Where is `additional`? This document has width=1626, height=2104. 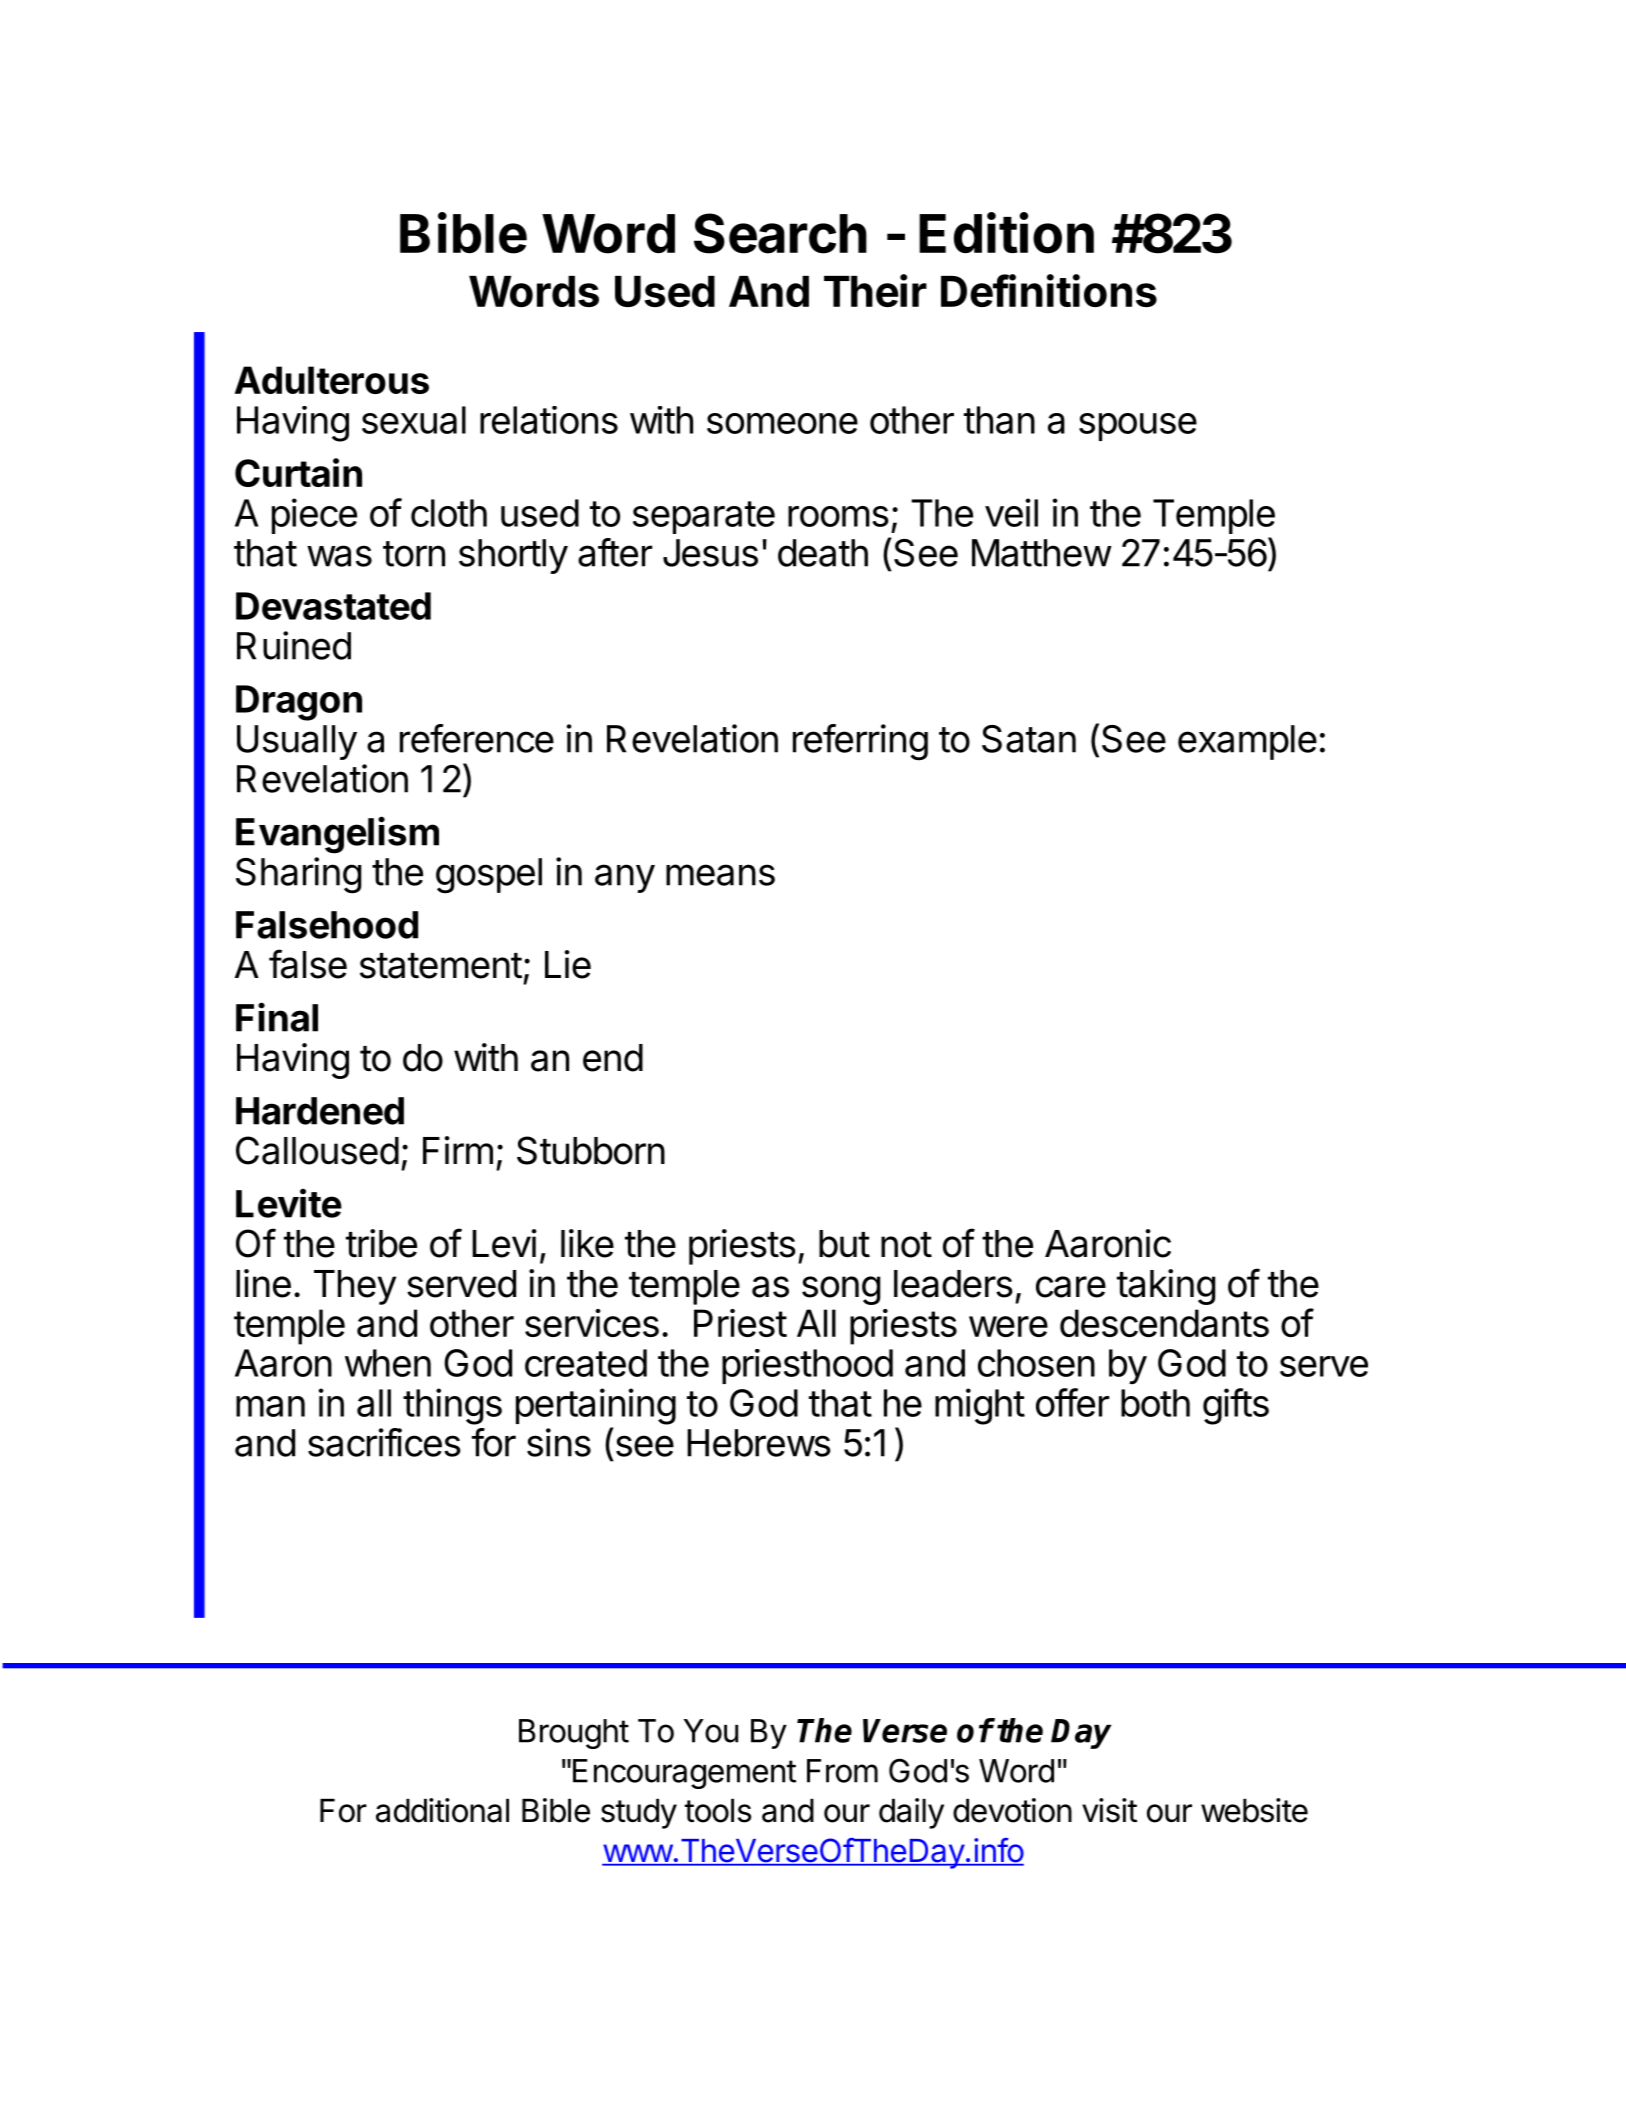 additional is located at coordinates (442, 1810).
